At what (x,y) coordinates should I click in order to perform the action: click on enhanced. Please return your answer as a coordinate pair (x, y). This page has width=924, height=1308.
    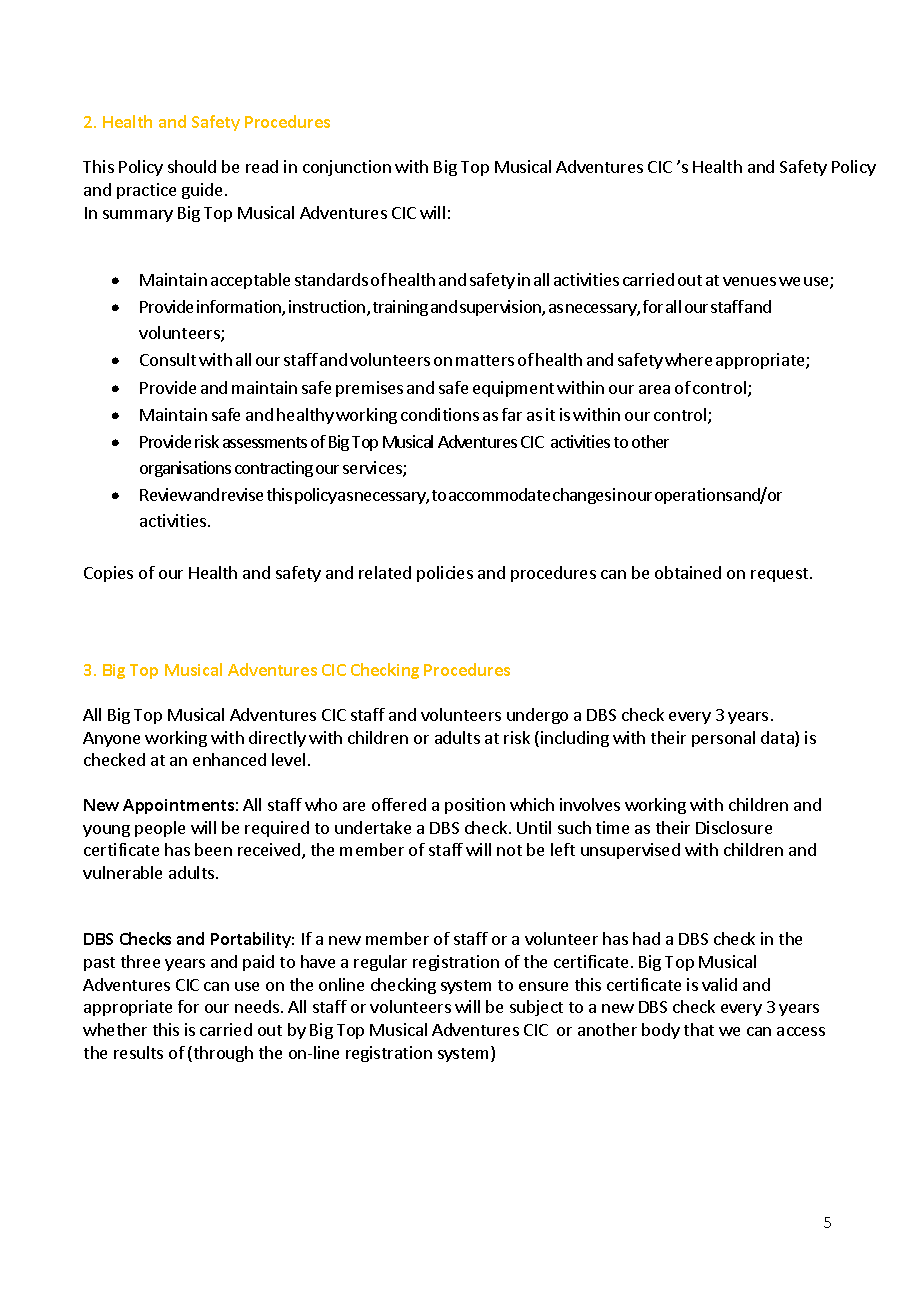
    Looking at the image, I should click on (229, 759).
